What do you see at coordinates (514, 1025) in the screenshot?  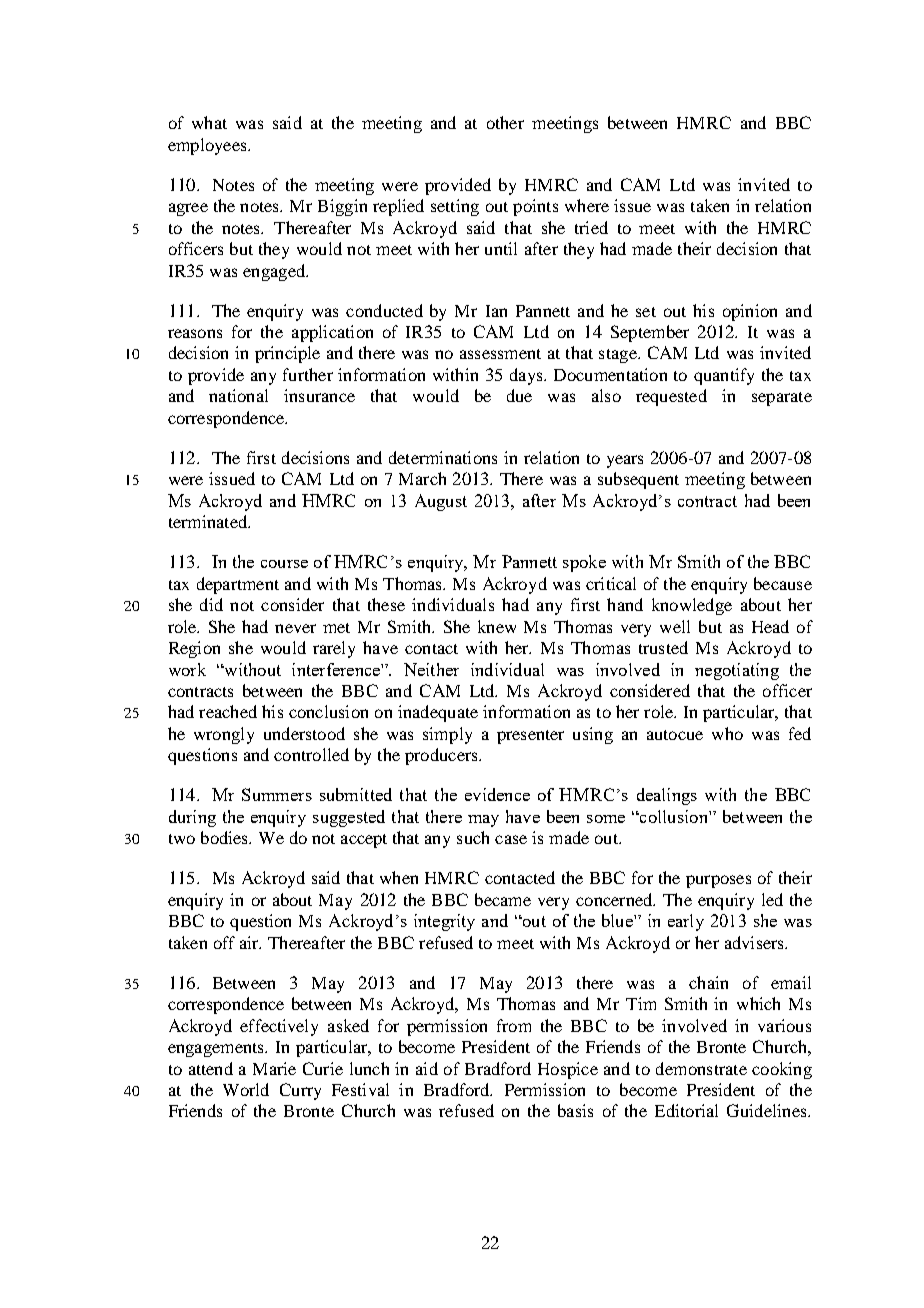 I see `from` at bounding box center [514, 1025].
